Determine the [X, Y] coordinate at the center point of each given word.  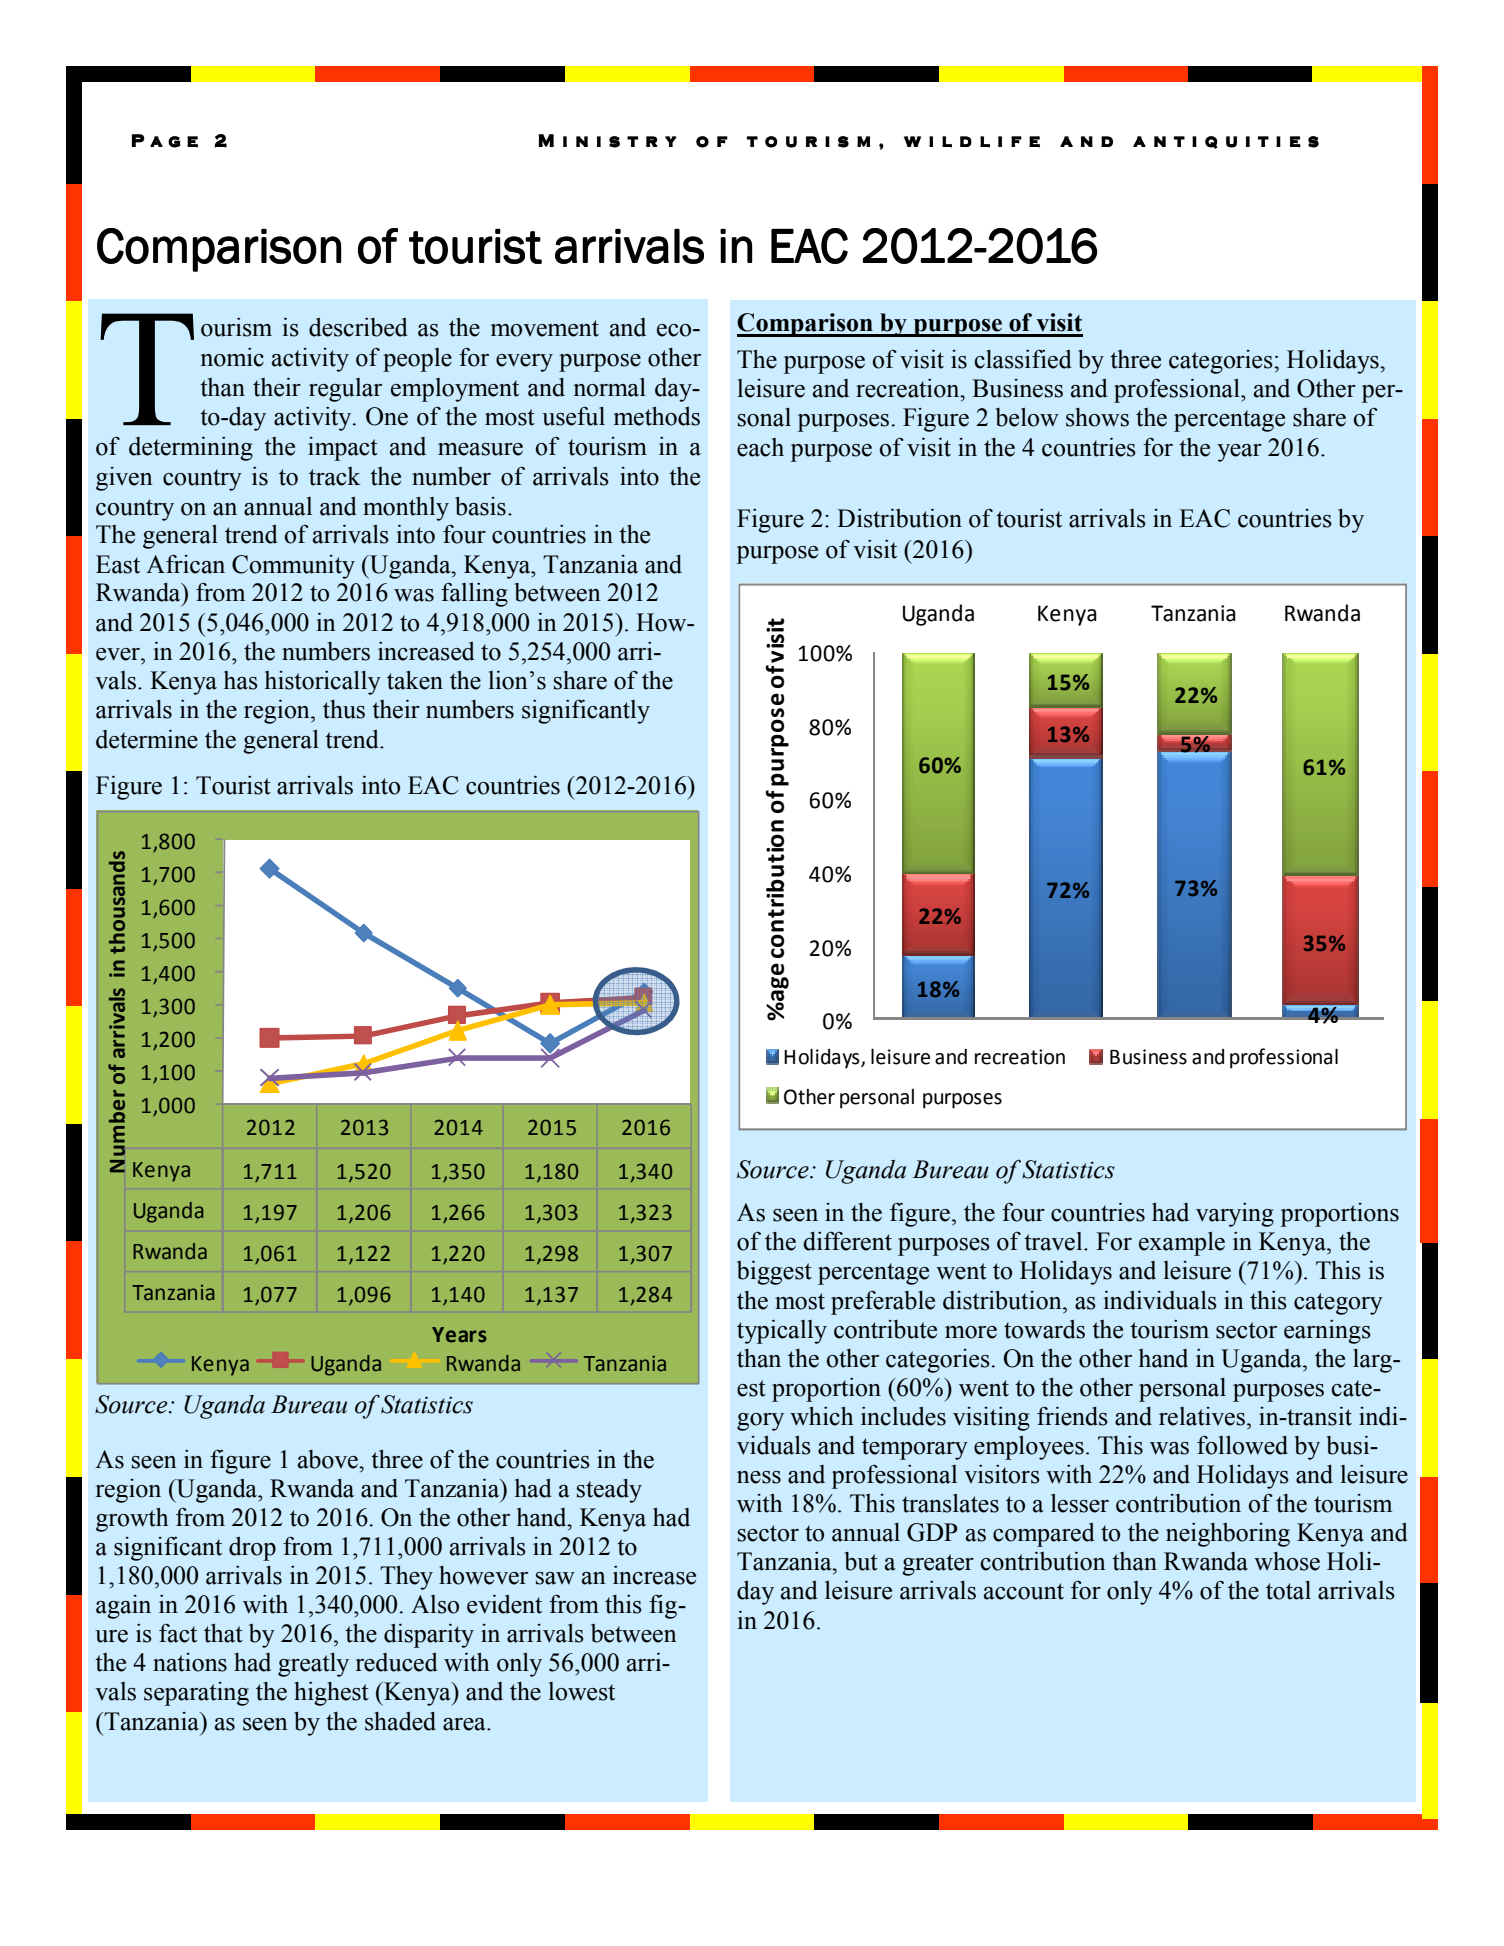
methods [657, 416]
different [847, 1241]
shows [1097, 417]
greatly [313, 1665]
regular [345, 390]
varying [1235, 1215]
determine [147, 739]
